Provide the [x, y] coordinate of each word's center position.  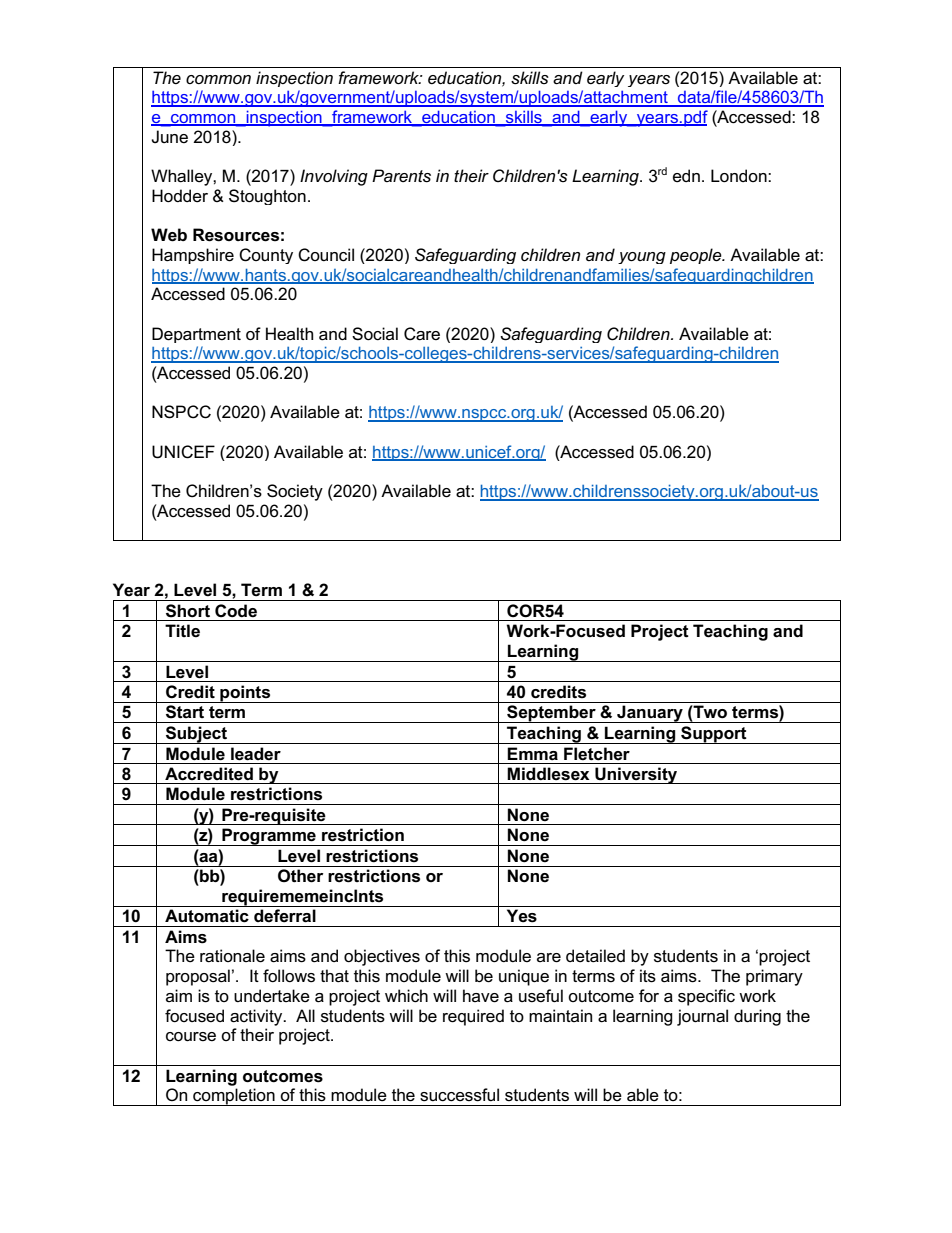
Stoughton [267, 197]
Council [326, 255]
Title [182, 630]
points [245, 694]
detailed [595, 956]
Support [714, 735]
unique [524, 977]
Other [301, 876]
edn [686, 176]
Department [196, 335]
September [551, 714]
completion [234, 1097]
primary [774, 977]
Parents [401, 176]
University [636, 775]
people [697, 256]
